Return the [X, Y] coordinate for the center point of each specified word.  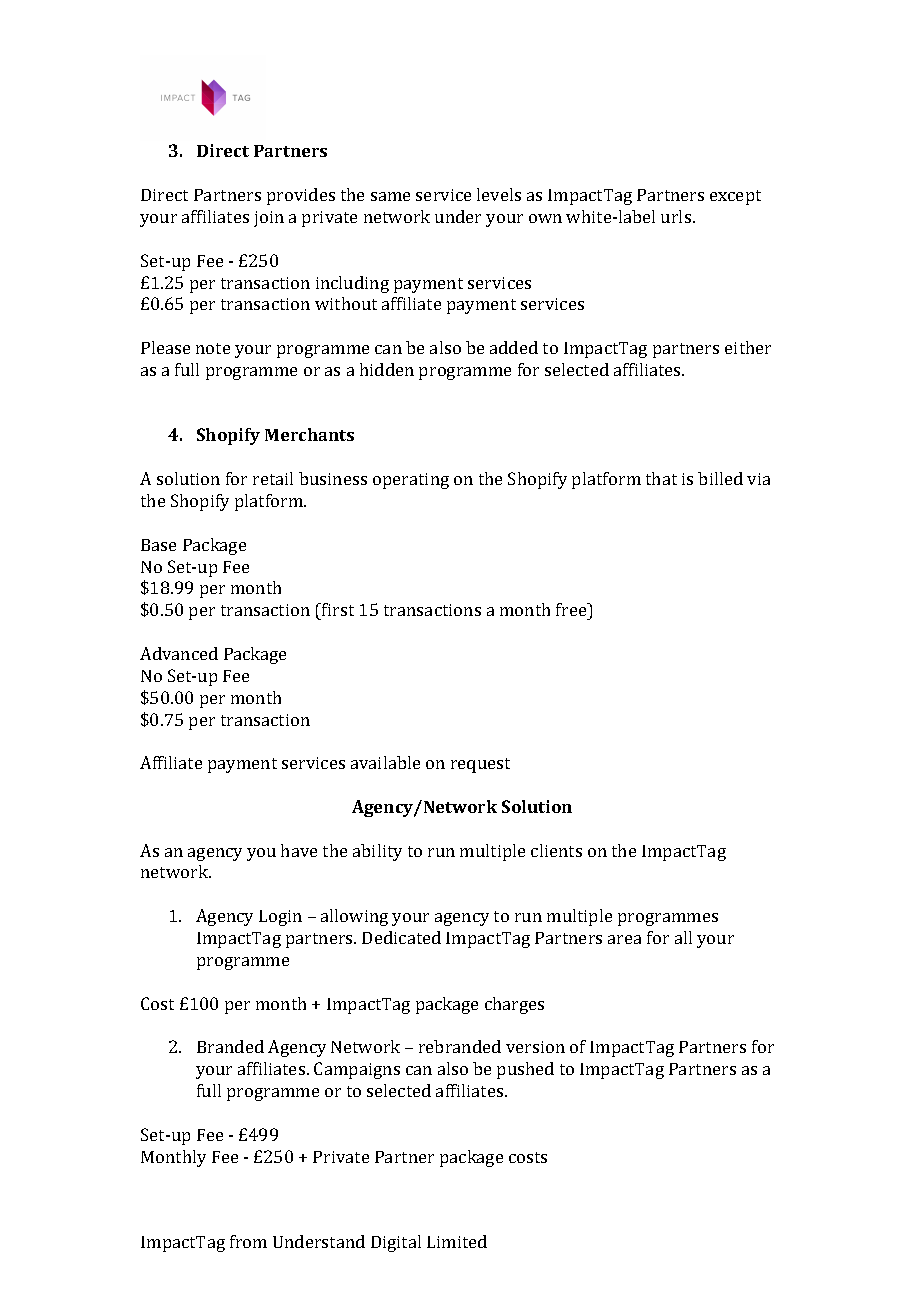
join [269, 219]
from [248, 1241]
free [572, 609]
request [480, 765]
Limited [457, 1241]
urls [677, 216]
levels [499, 194]
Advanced [179, 653]
